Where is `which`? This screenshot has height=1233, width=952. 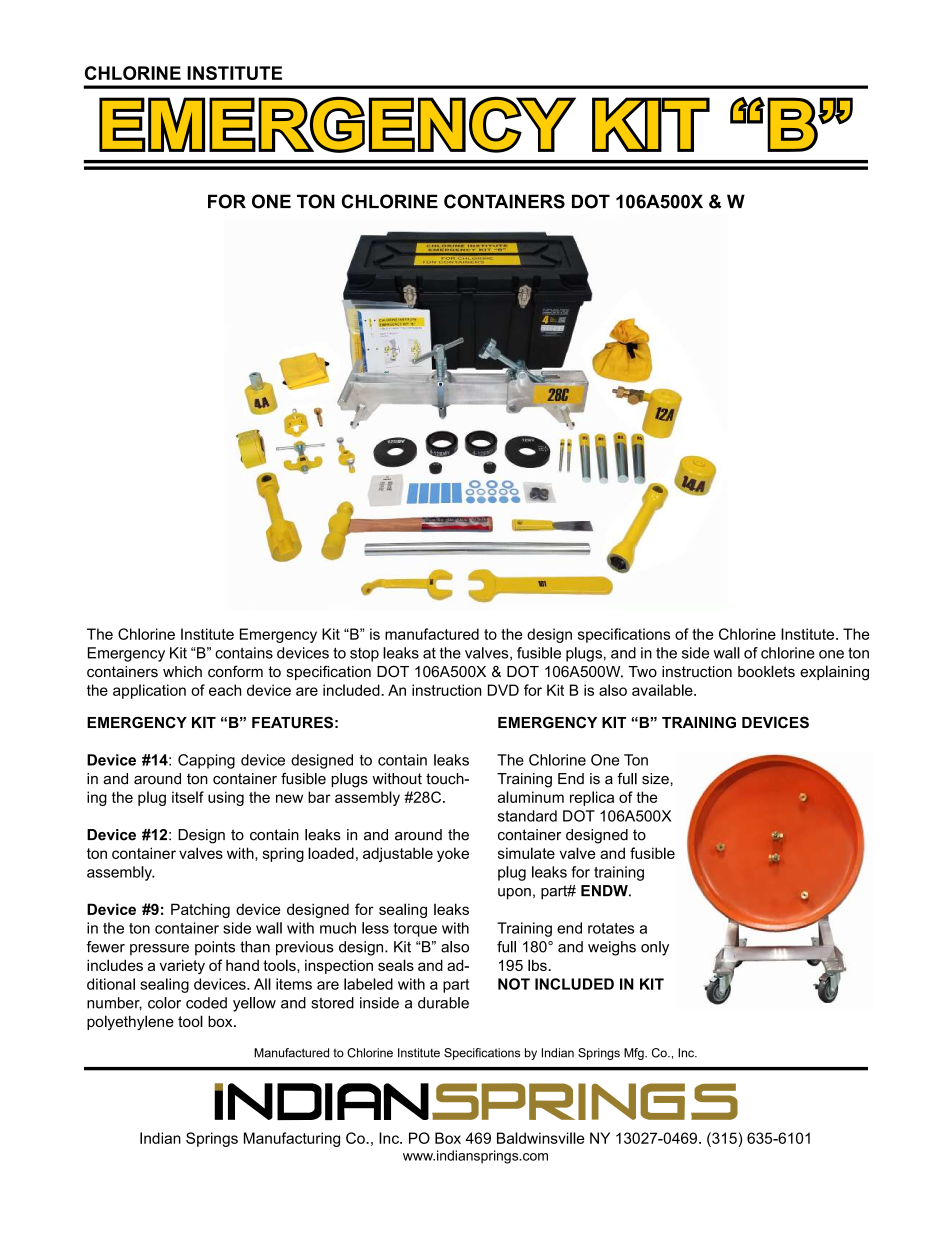
which is located at coordinates (182, 672).
